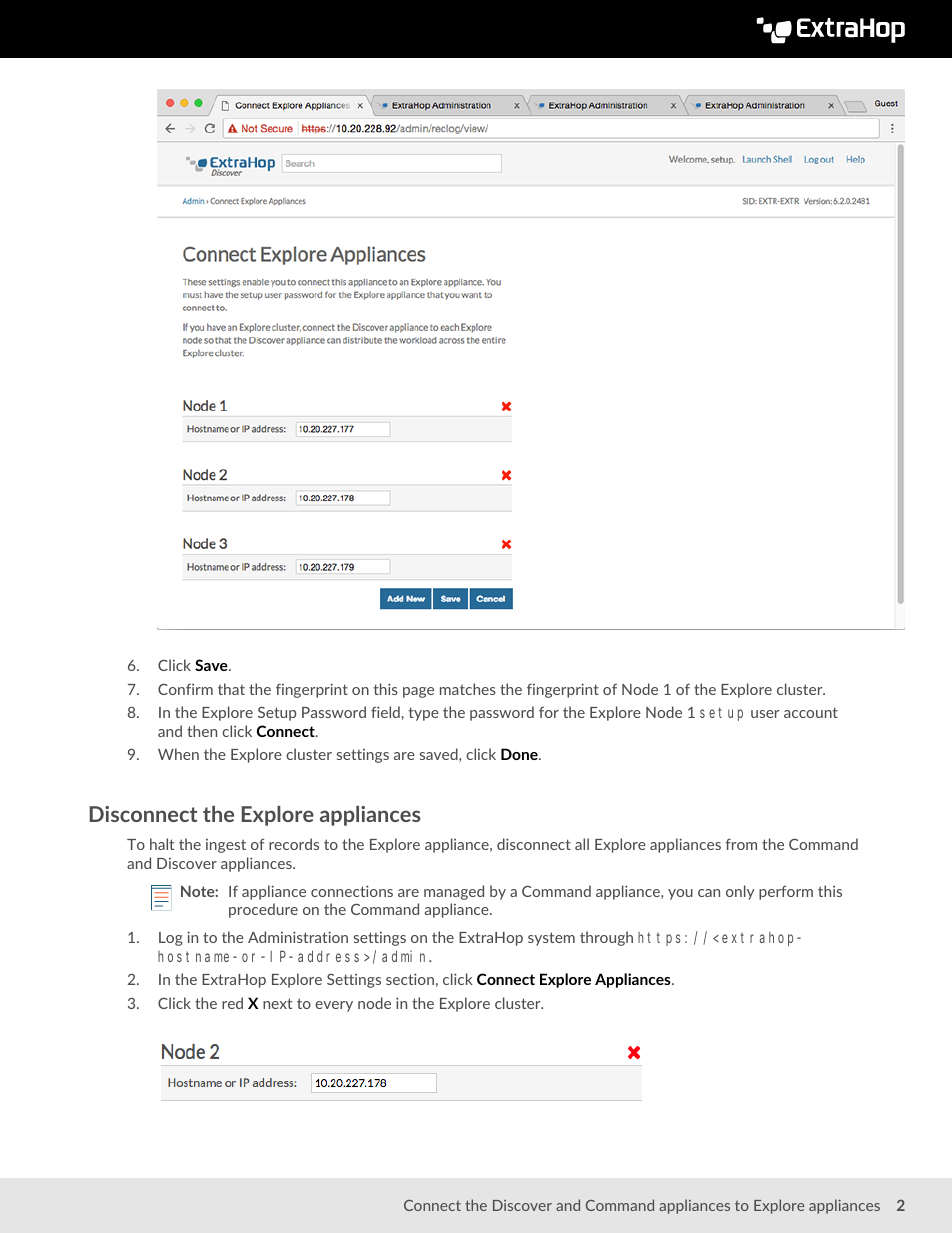 The width and height of the page is (952, 1233). Describe the element at coordinates (178, 754) in the page. I see `When` at that location.
